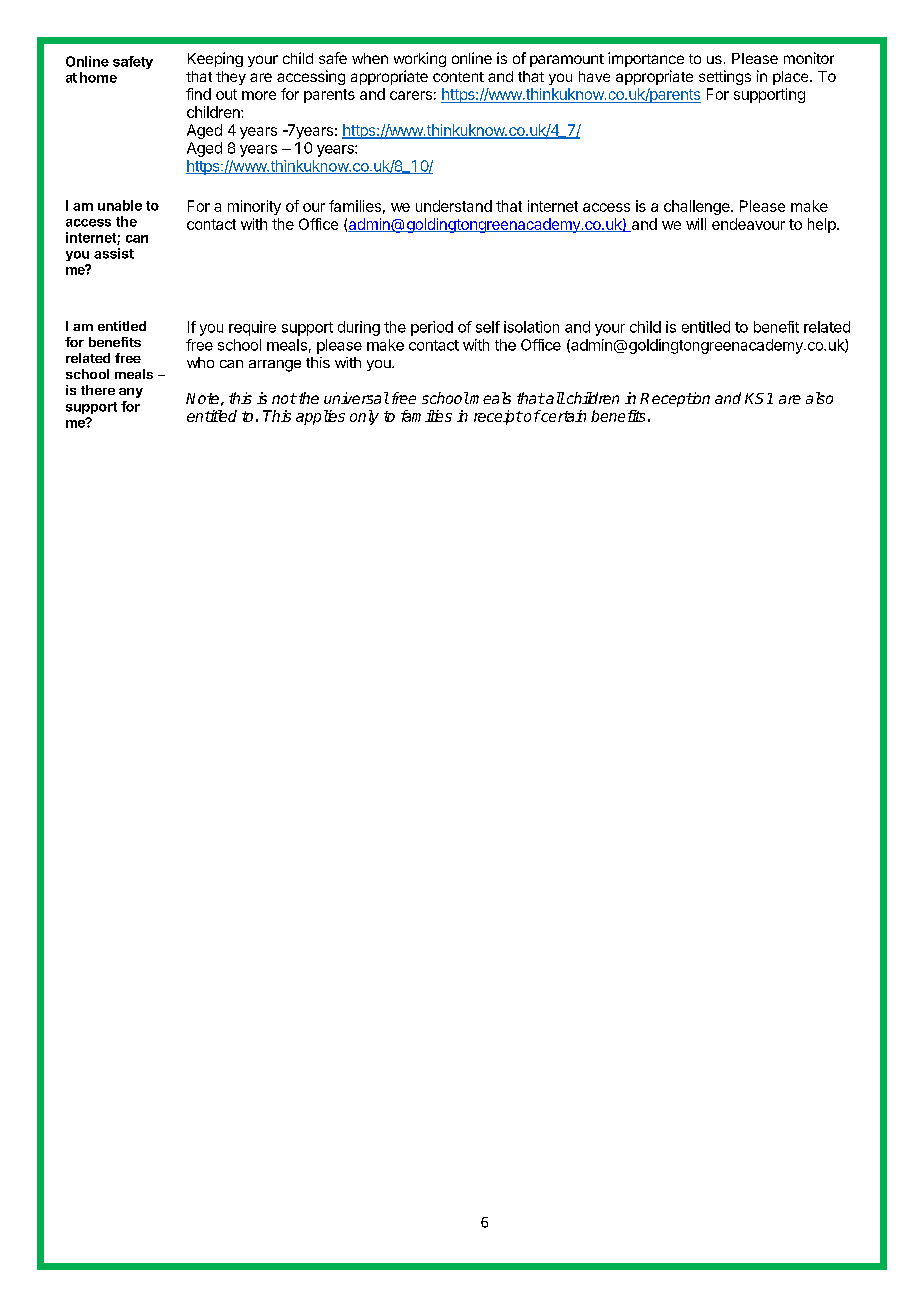 This screenshot has width=924, height=1307. Describe the element at coordinates (215, 59) in the screenshot. I see `Keeping` at that location.
